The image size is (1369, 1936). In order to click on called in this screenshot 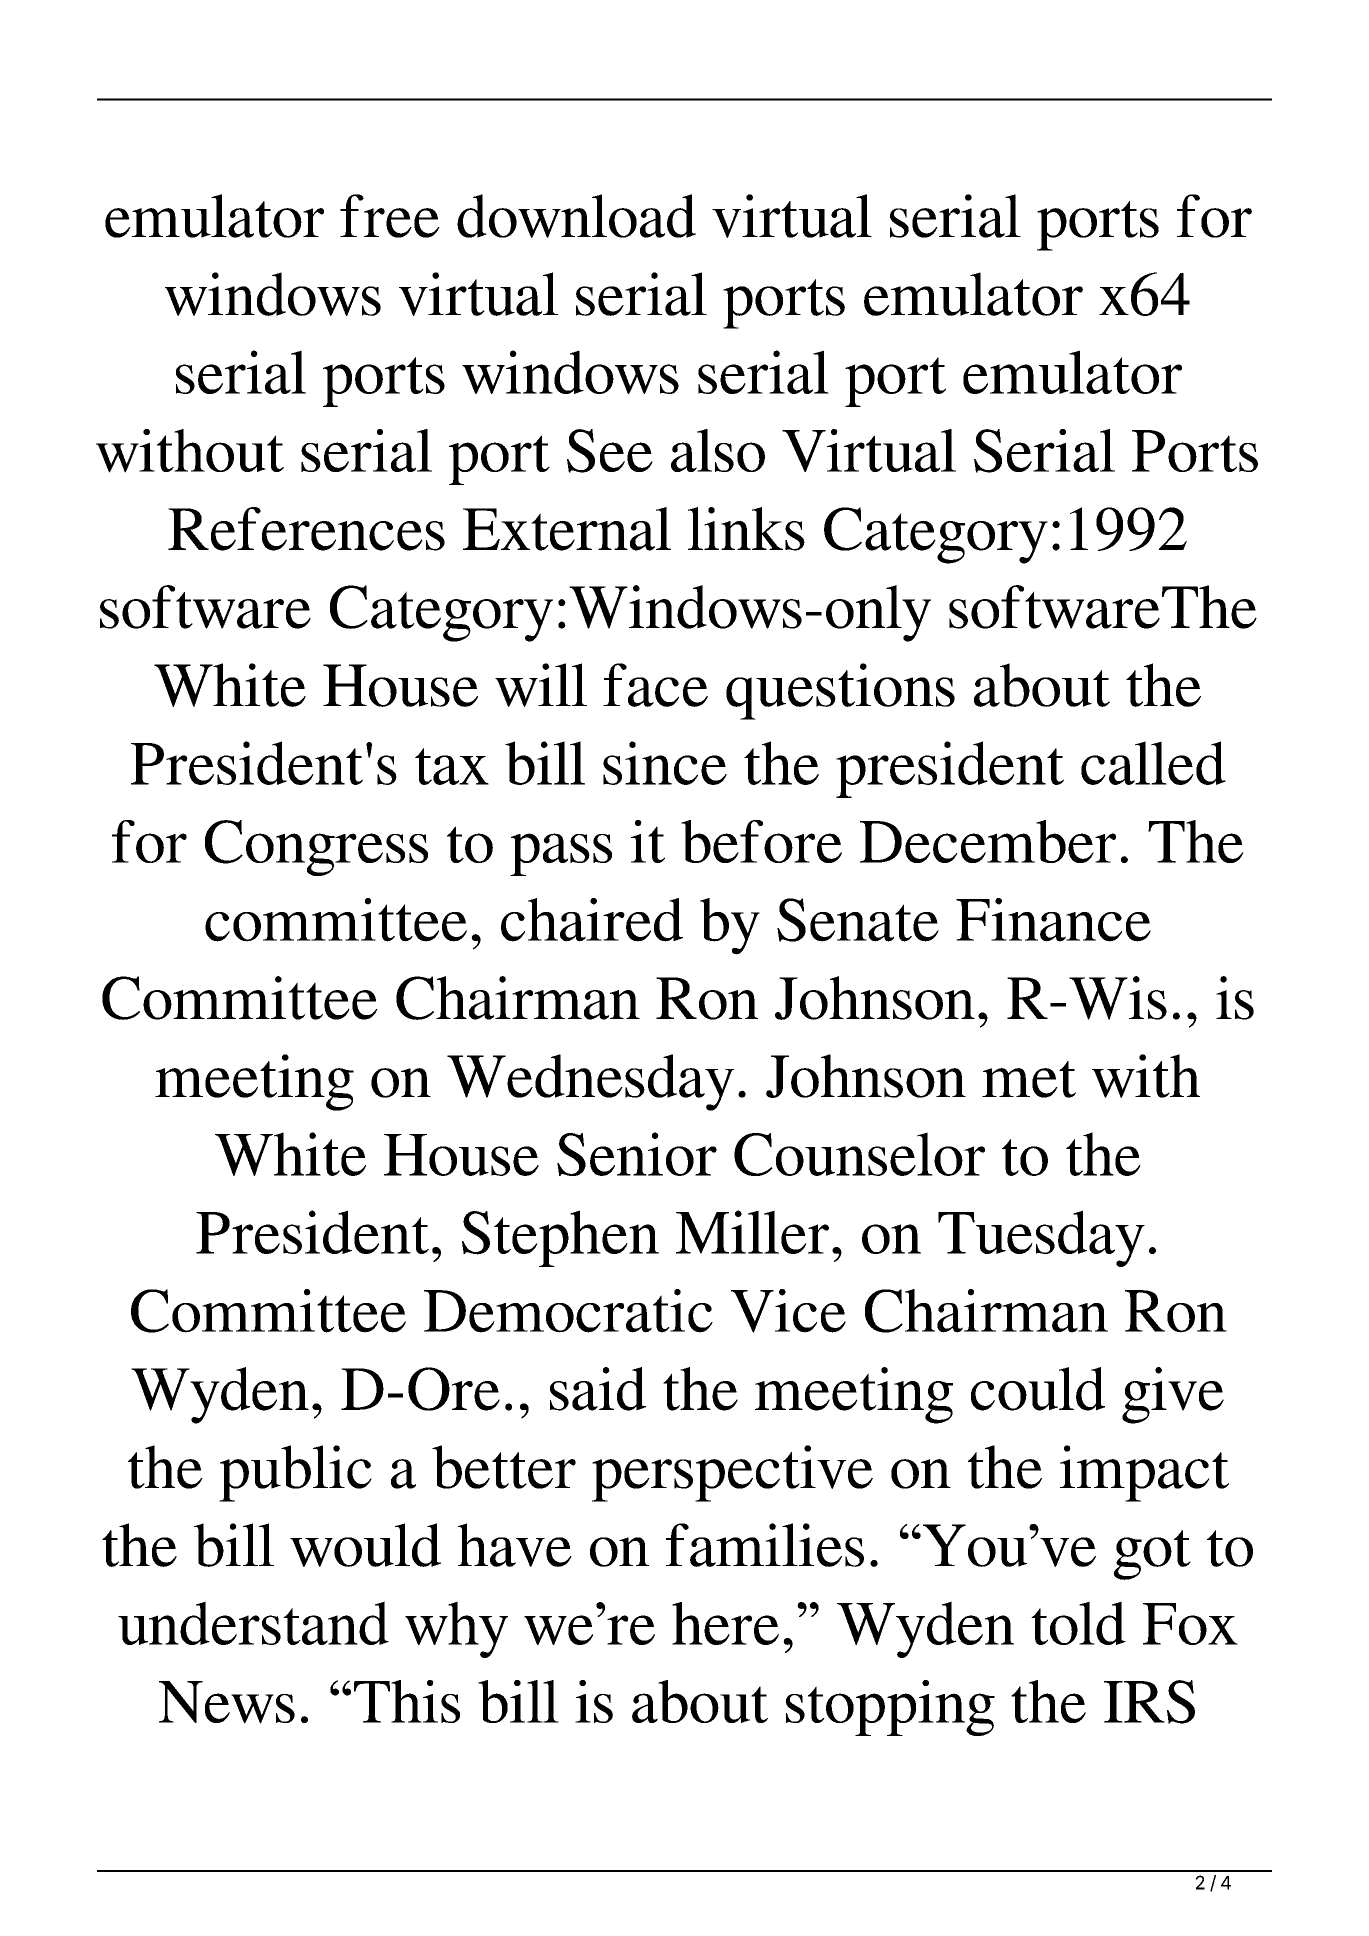, I will do `click(1153, 763)`.
